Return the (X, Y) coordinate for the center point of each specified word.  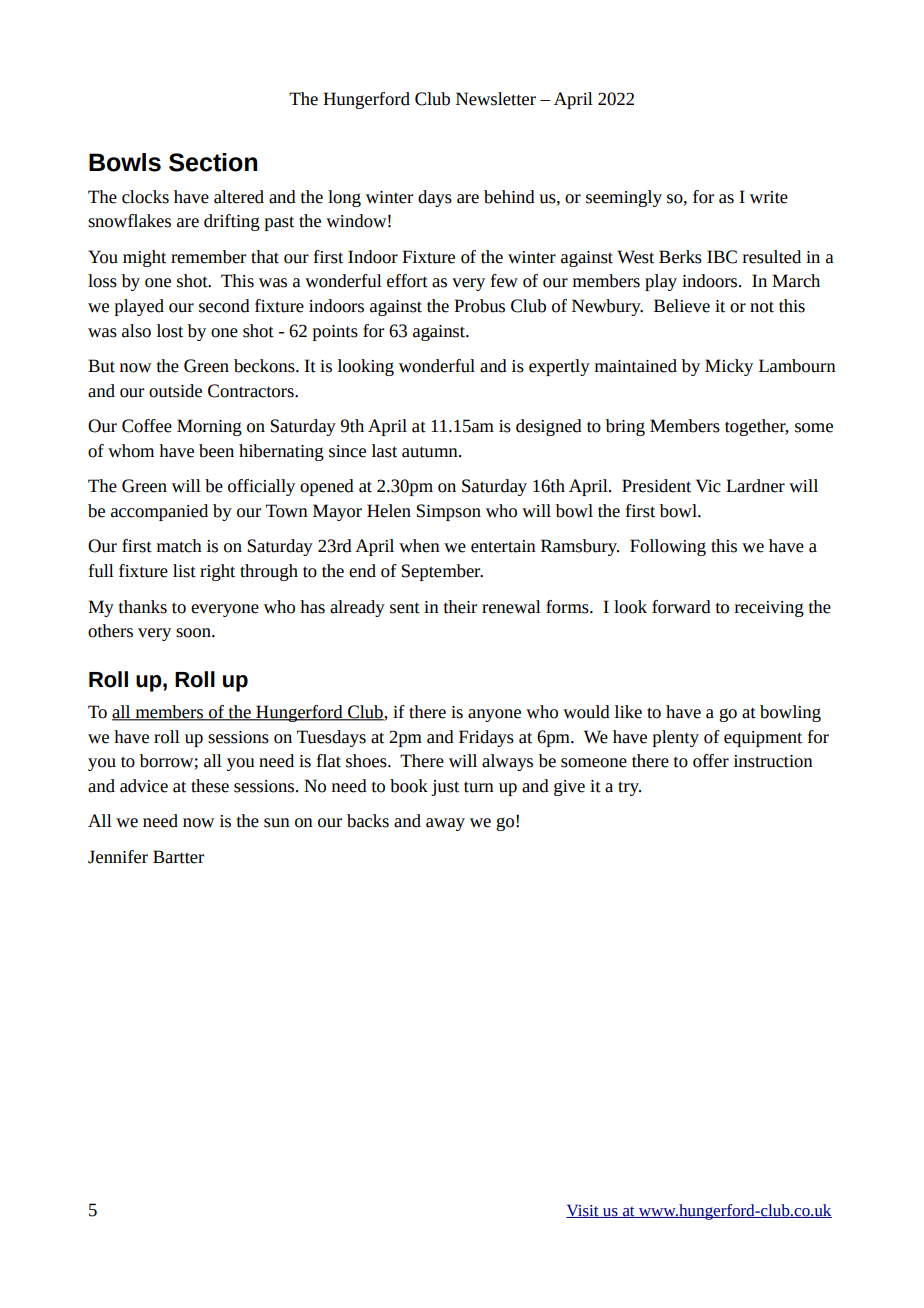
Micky (729, 367)
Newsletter (496, 99)
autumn (431, 452)
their (460, 607)
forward (681, 607)
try (629, 788)
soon (194, 633)
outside (175, 391)
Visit (583, 1211)
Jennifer (118, 857)
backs (368, 821)
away (445, 824)
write (769, 197)
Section (213, 162)
